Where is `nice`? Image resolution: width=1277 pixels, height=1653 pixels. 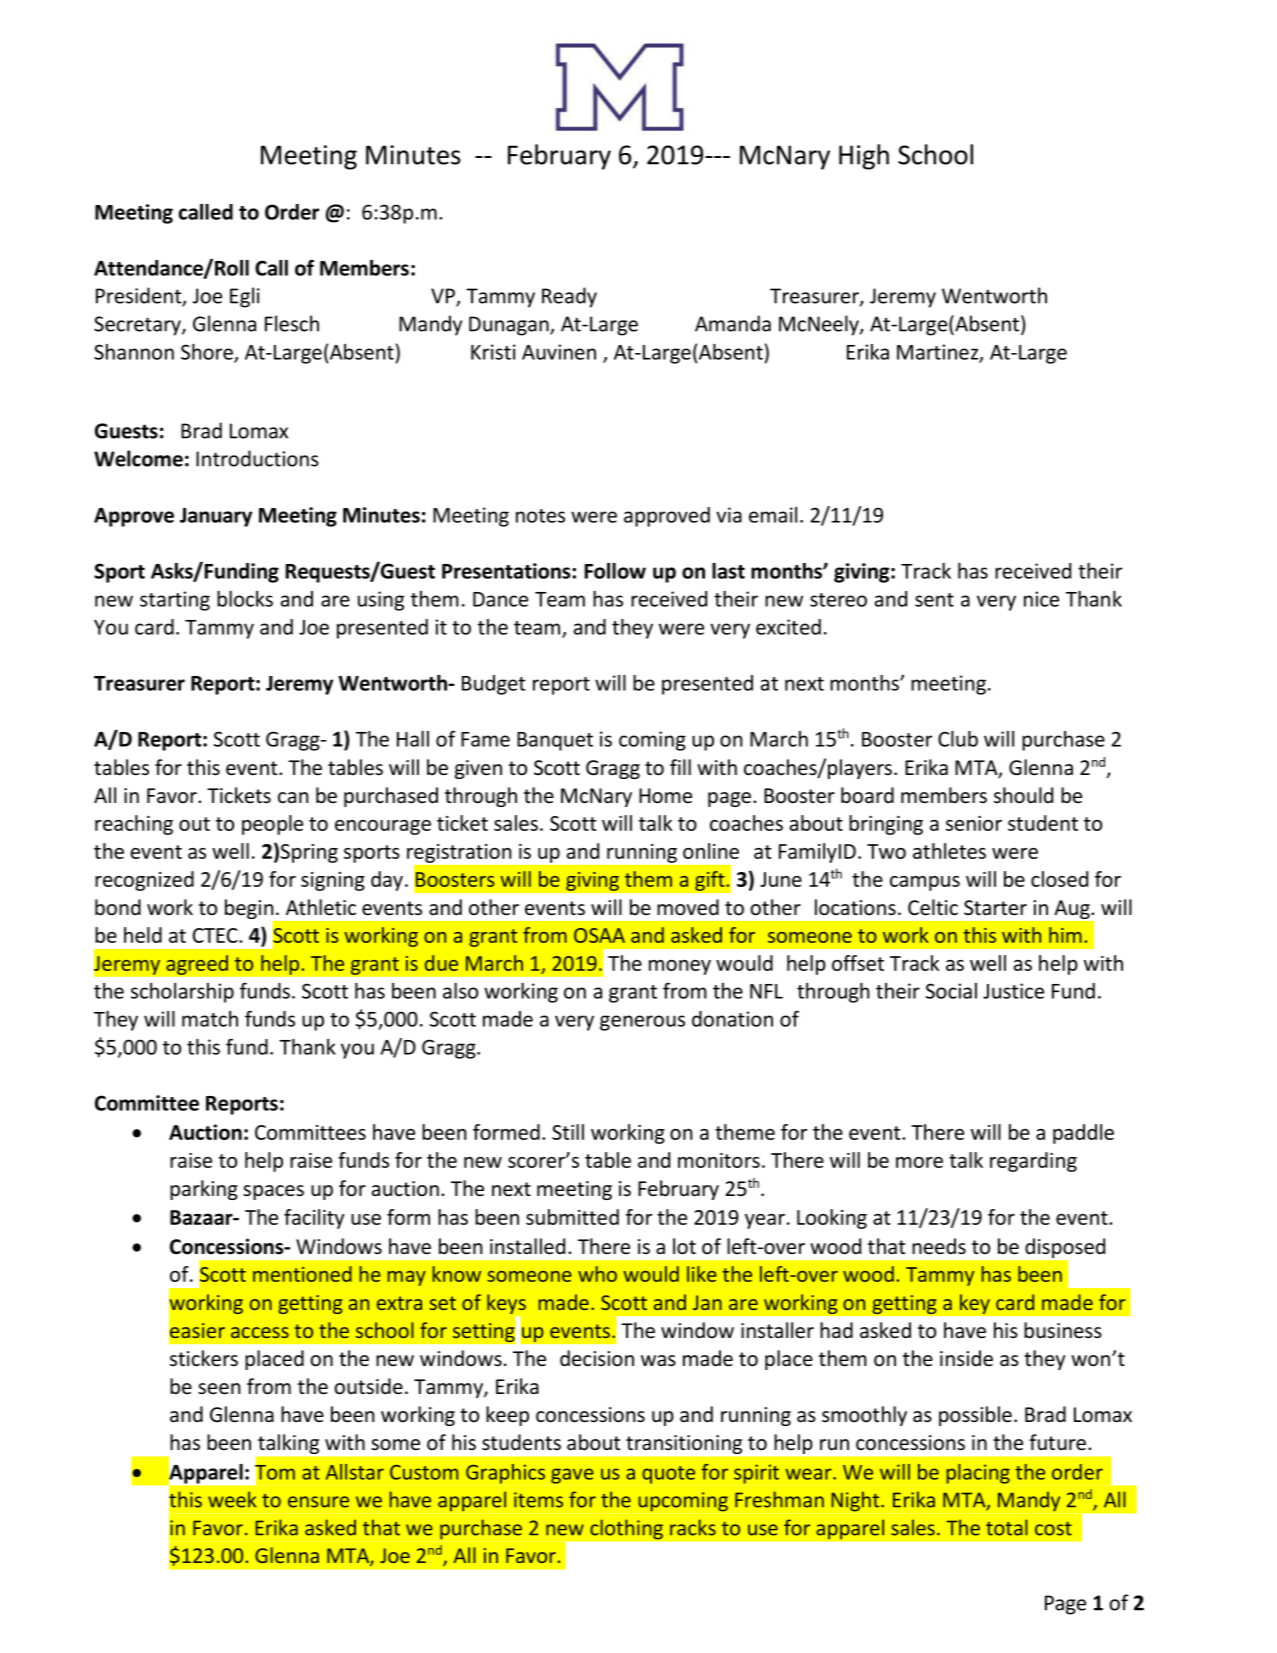
nice is located at coordinates (1041, 599).
